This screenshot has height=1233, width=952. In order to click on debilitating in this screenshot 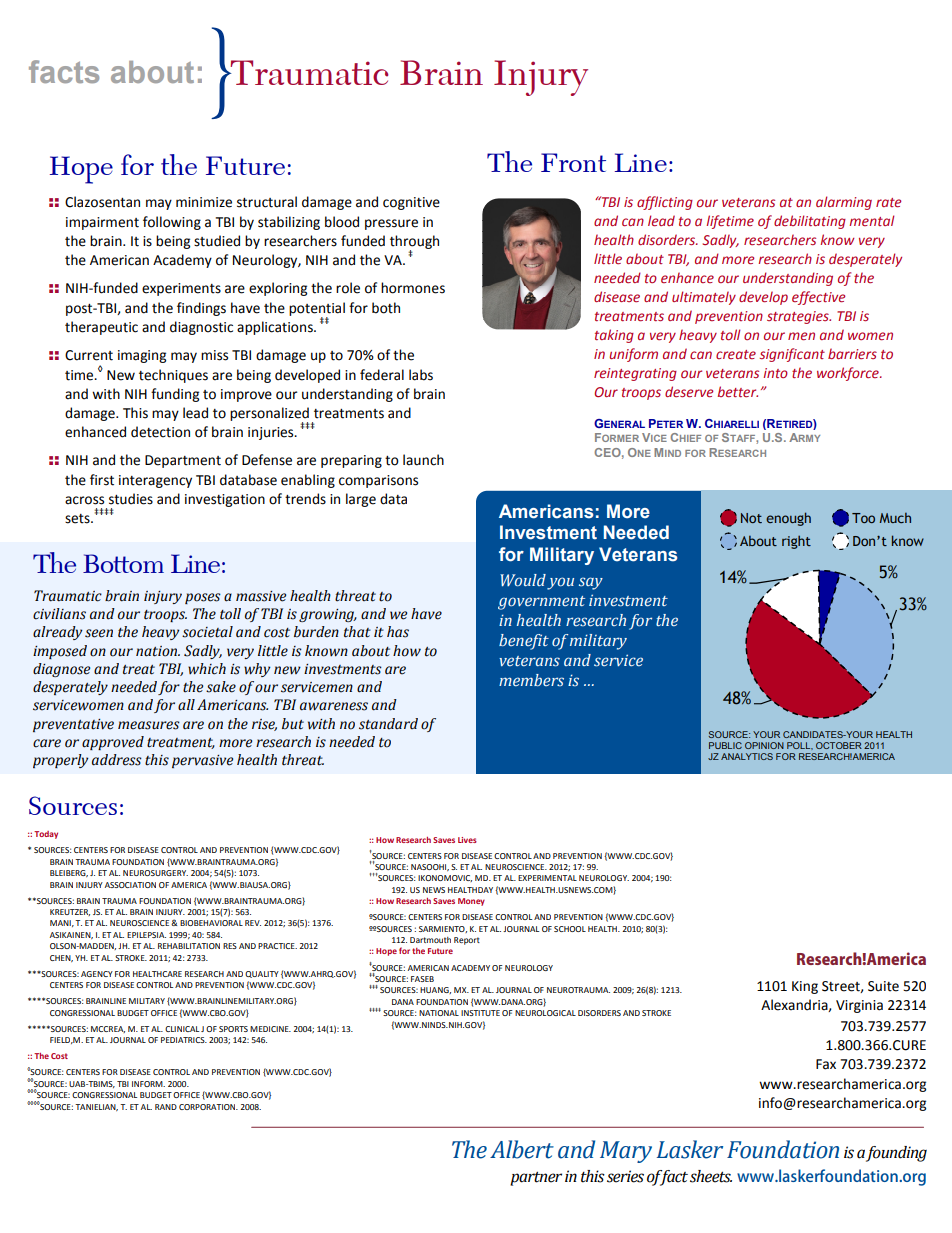, I will do `click(810, 222)`.
